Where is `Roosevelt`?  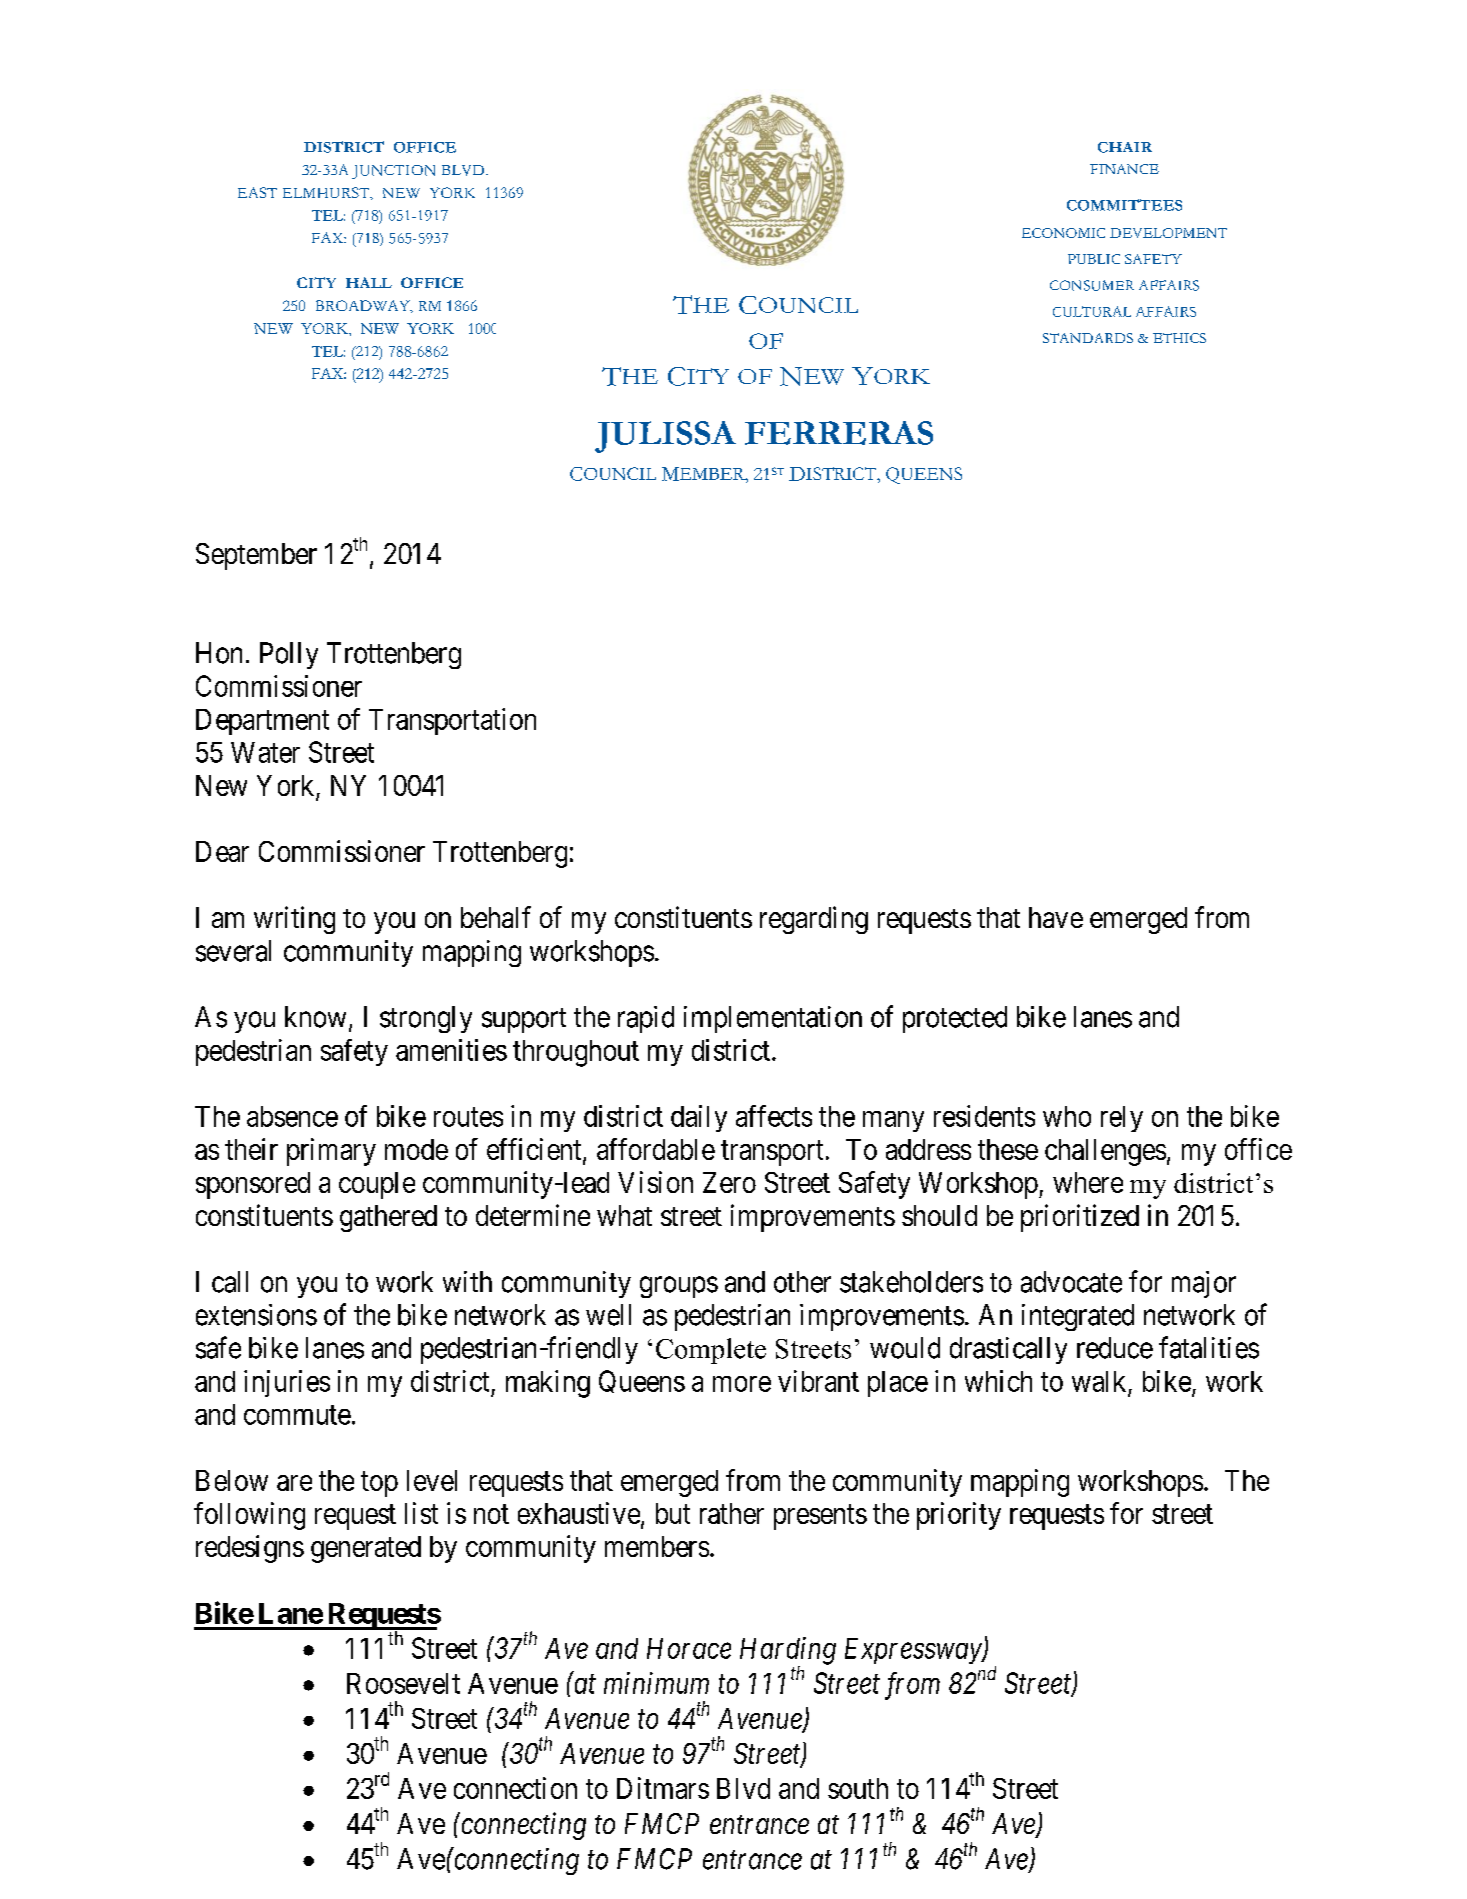 Roosevelt is located at coordinates (403, 1683).
